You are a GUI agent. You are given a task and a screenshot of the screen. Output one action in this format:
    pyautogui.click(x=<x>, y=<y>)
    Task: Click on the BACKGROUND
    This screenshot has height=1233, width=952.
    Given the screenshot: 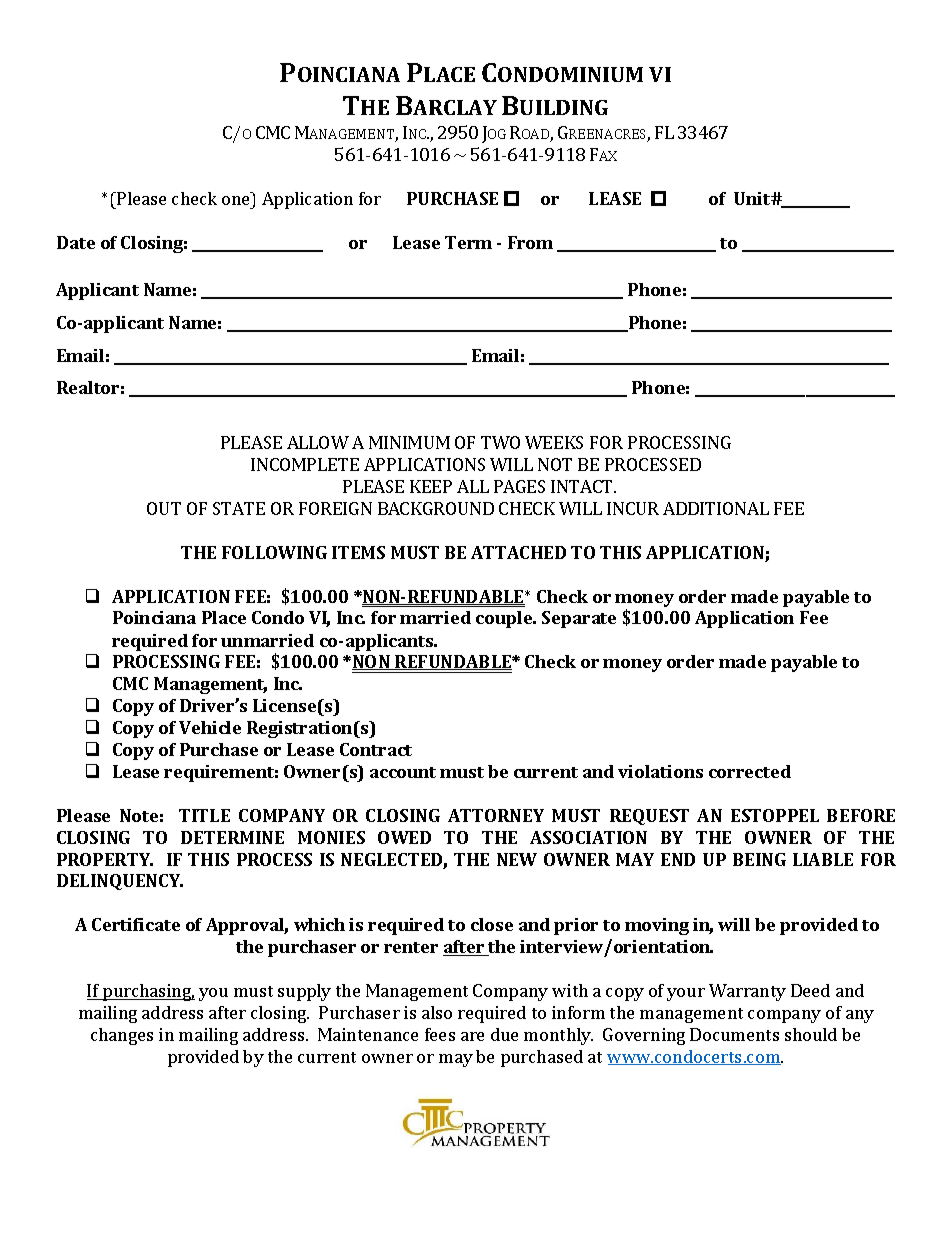 What is the action you would take?
    pyautogui.click(x=436, y=508)
